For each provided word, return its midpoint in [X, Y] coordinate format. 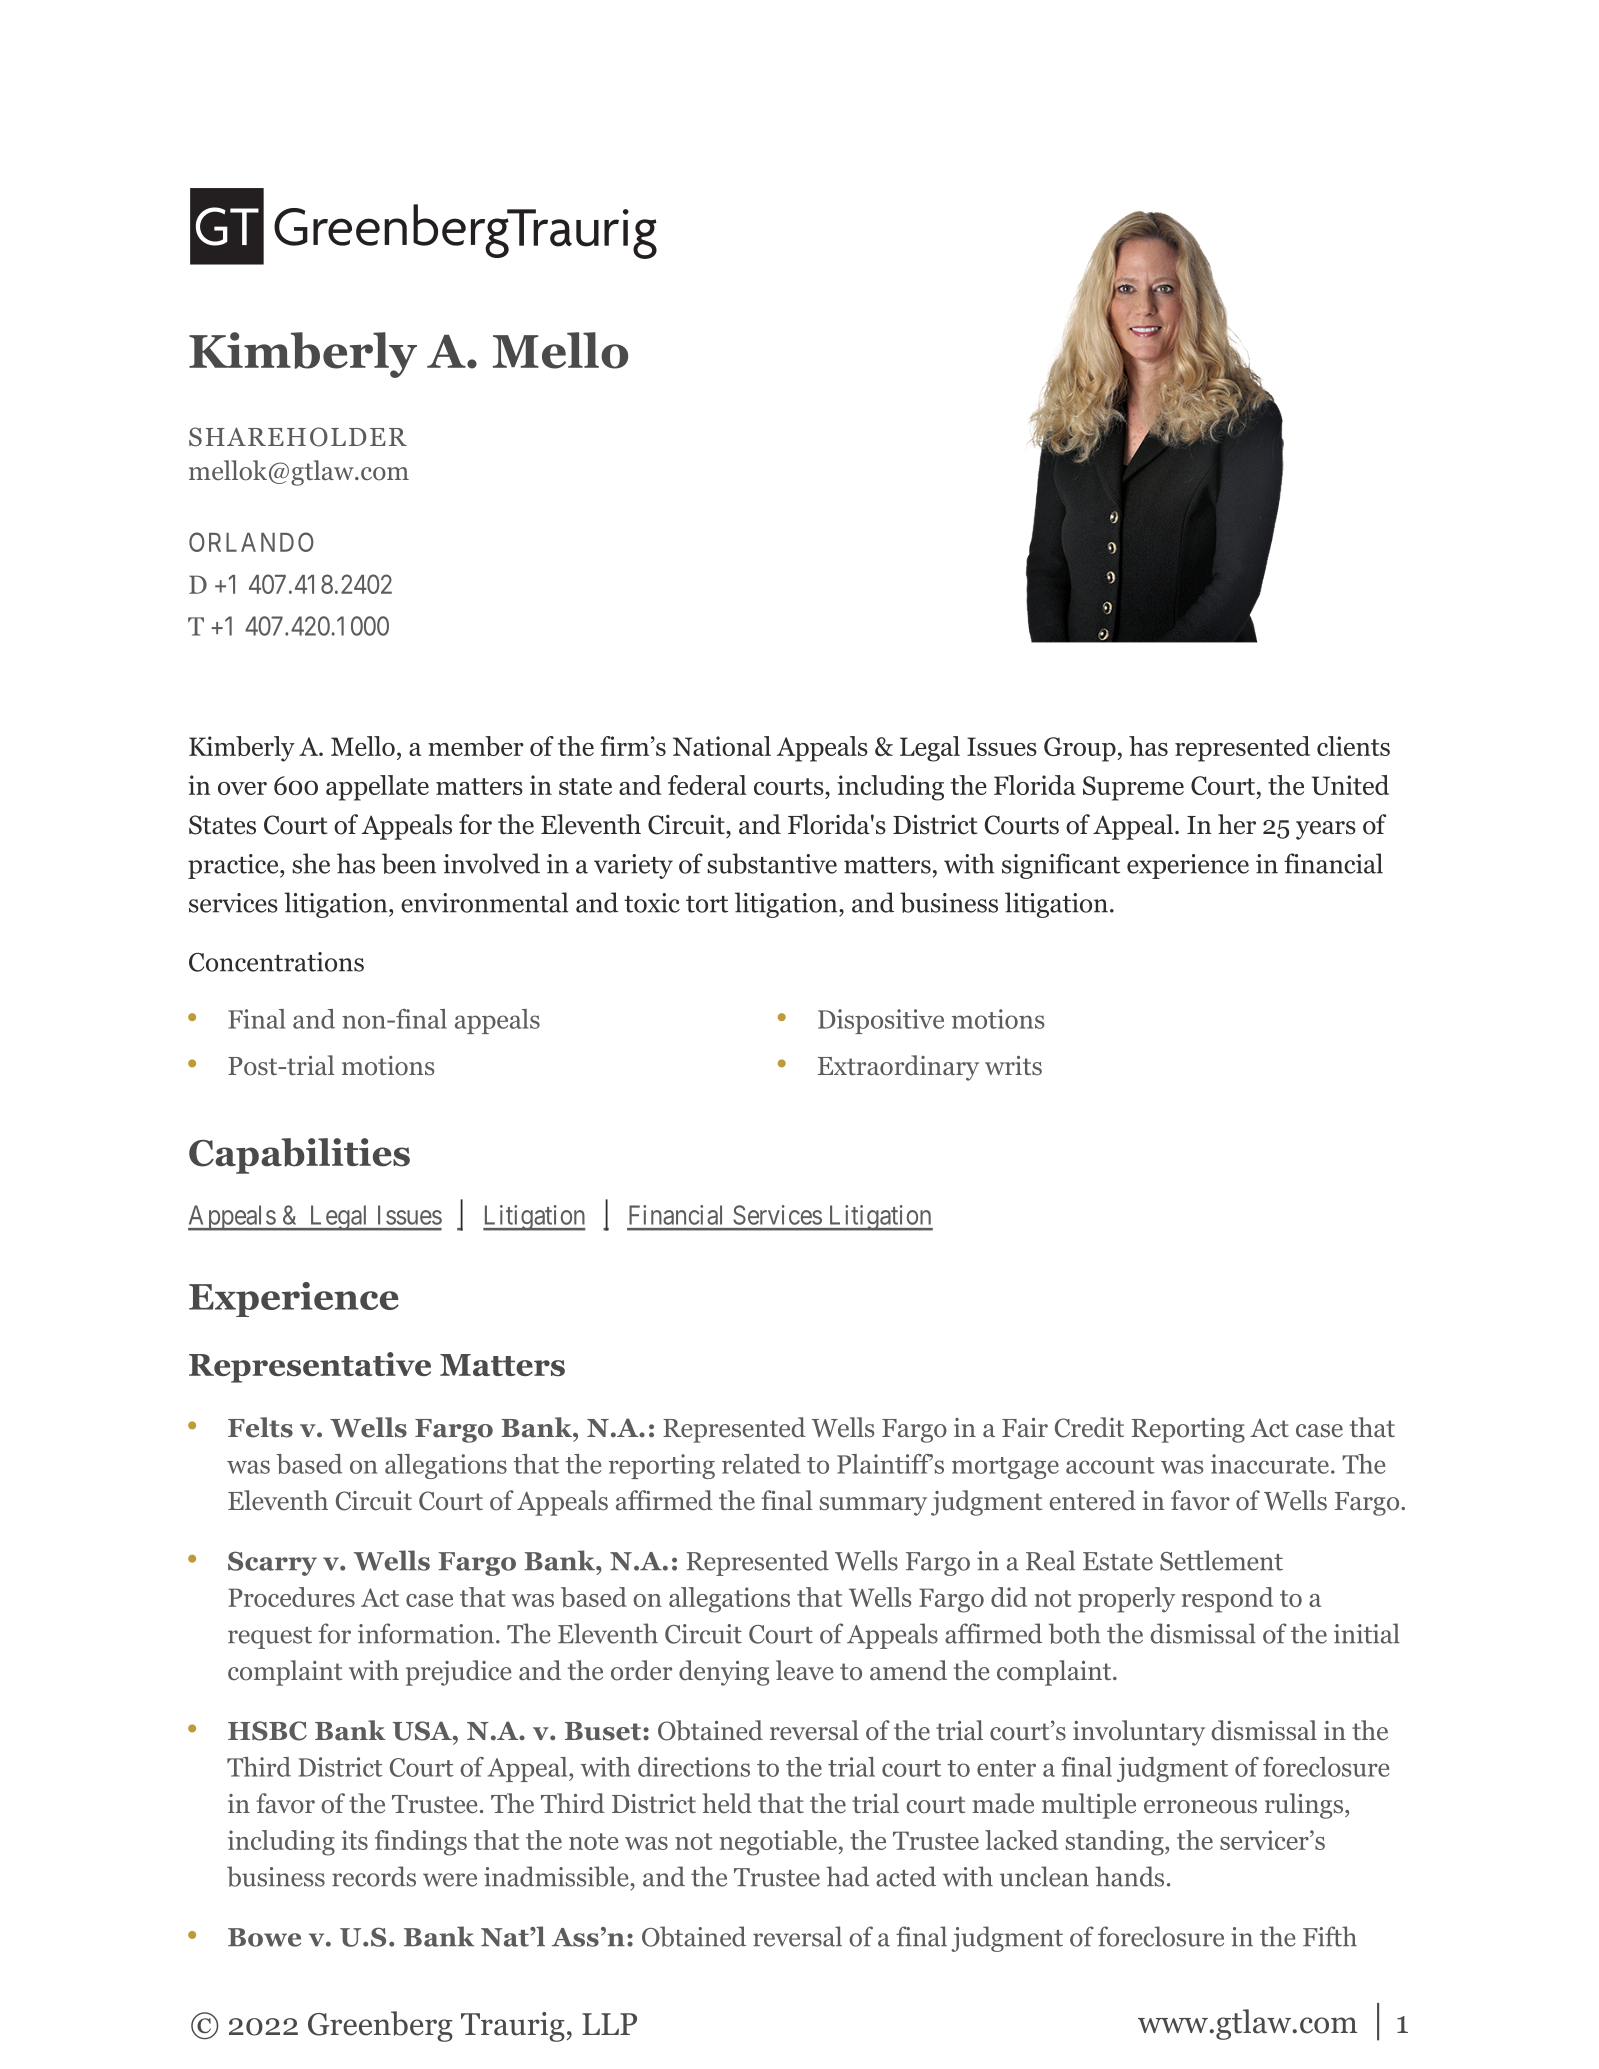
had [848, 1876]
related [761, 1464]
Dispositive [881, 1021]
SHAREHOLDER [298, 437]
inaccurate [1270, 1464]
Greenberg [380, 2026]
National [722, 746]
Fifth [1330, 1936]
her [1237, 824]
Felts [260, 1427]
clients [1353, 746]
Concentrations [276, 962]
